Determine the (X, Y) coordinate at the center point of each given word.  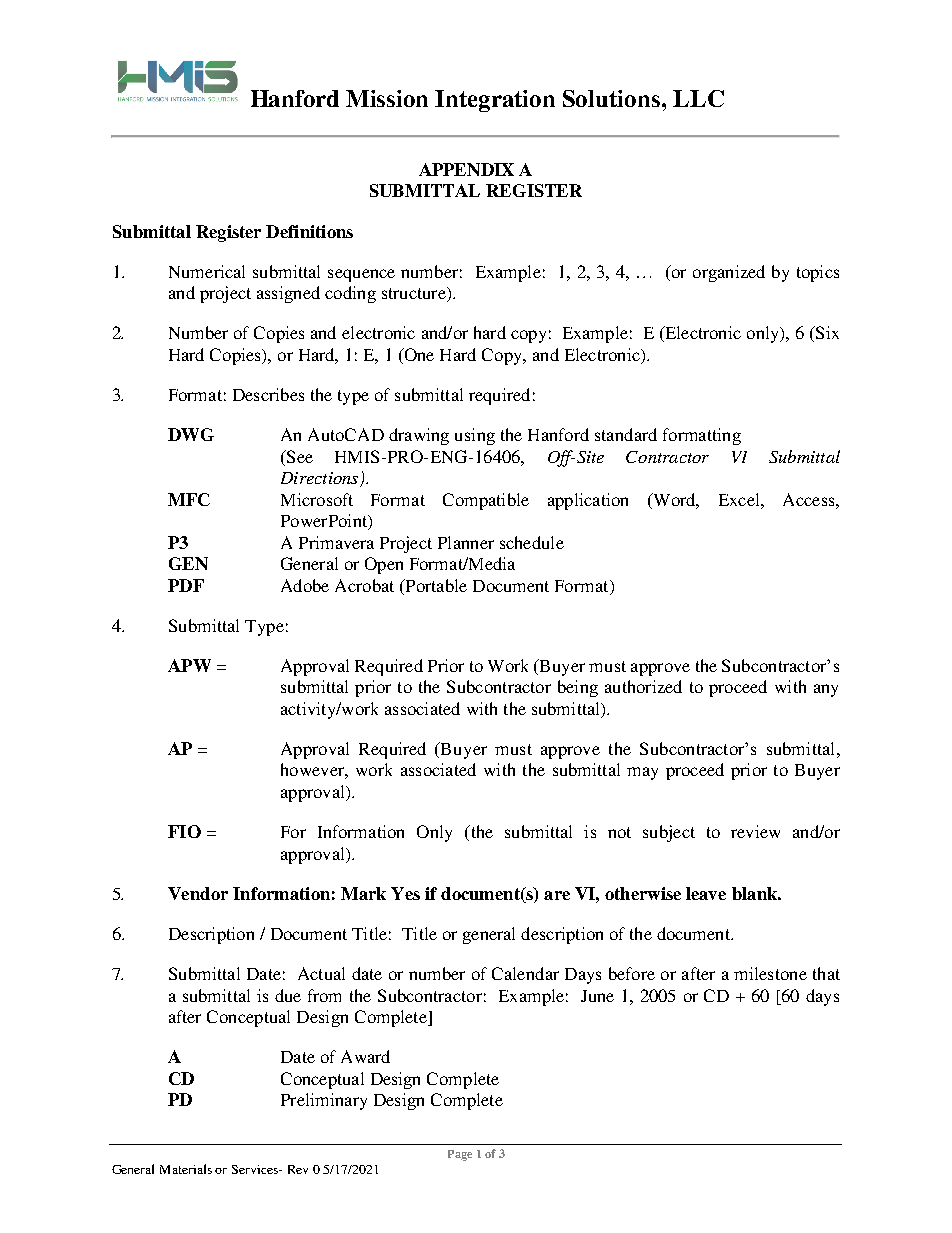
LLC (698, 98)
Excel (740, 499)
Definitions (309, 231)
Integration (495, 101)
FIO (184, 831)
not (619, 832)
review (755, 831)
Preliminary (324, 1101)
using (475, 436)
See (298, 456)
